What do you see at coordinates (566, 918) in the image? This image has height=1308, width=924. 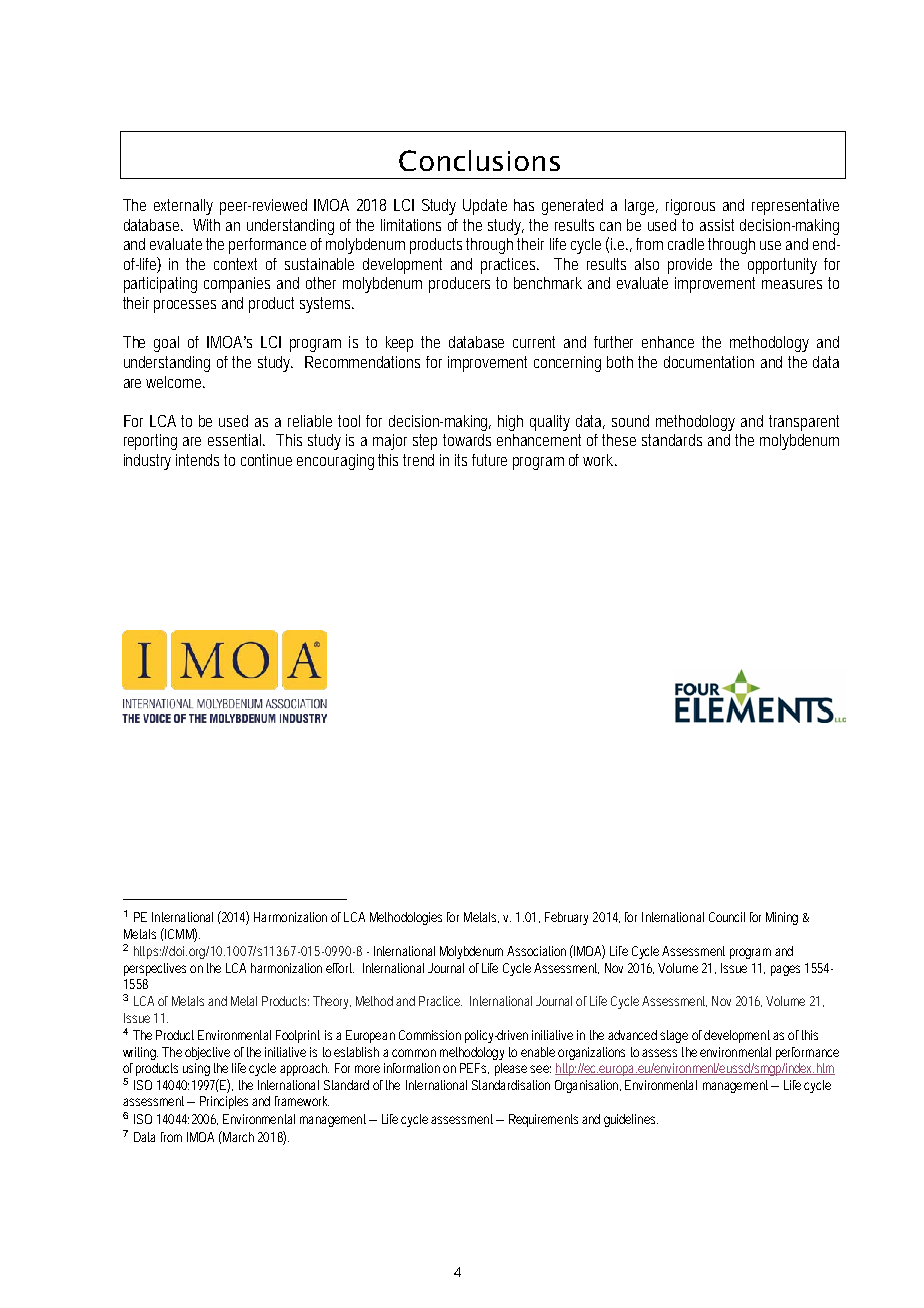 I see `February` at bounding box center [566, 918].
